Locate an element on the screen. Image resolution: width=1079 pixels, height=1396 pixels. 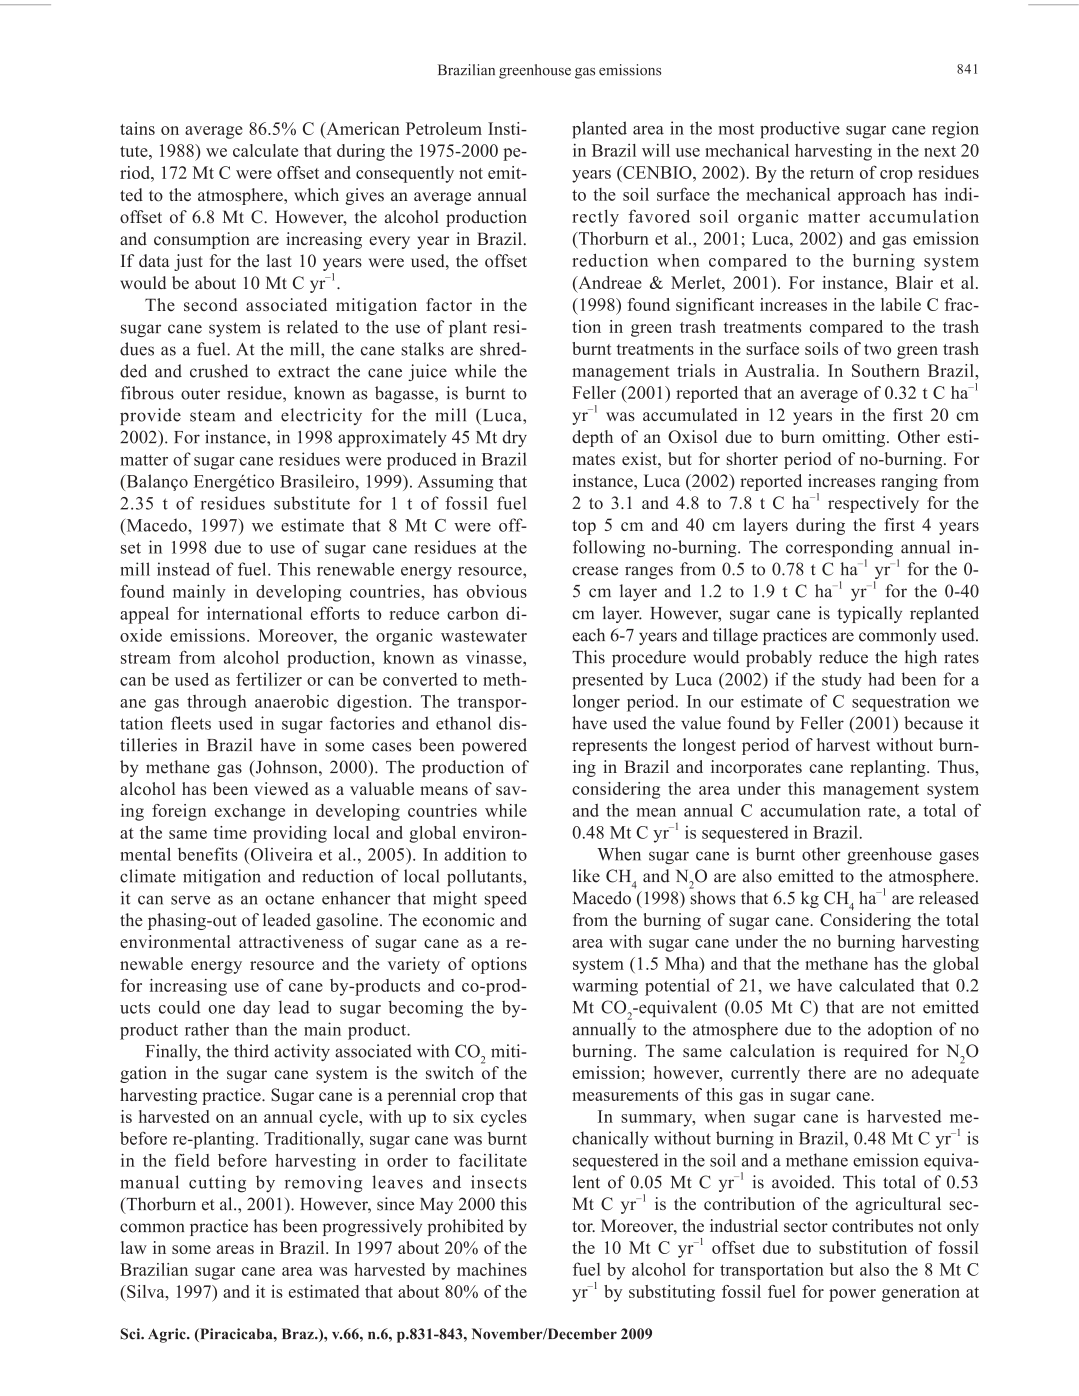
which is located at coordinates (316, 194).
